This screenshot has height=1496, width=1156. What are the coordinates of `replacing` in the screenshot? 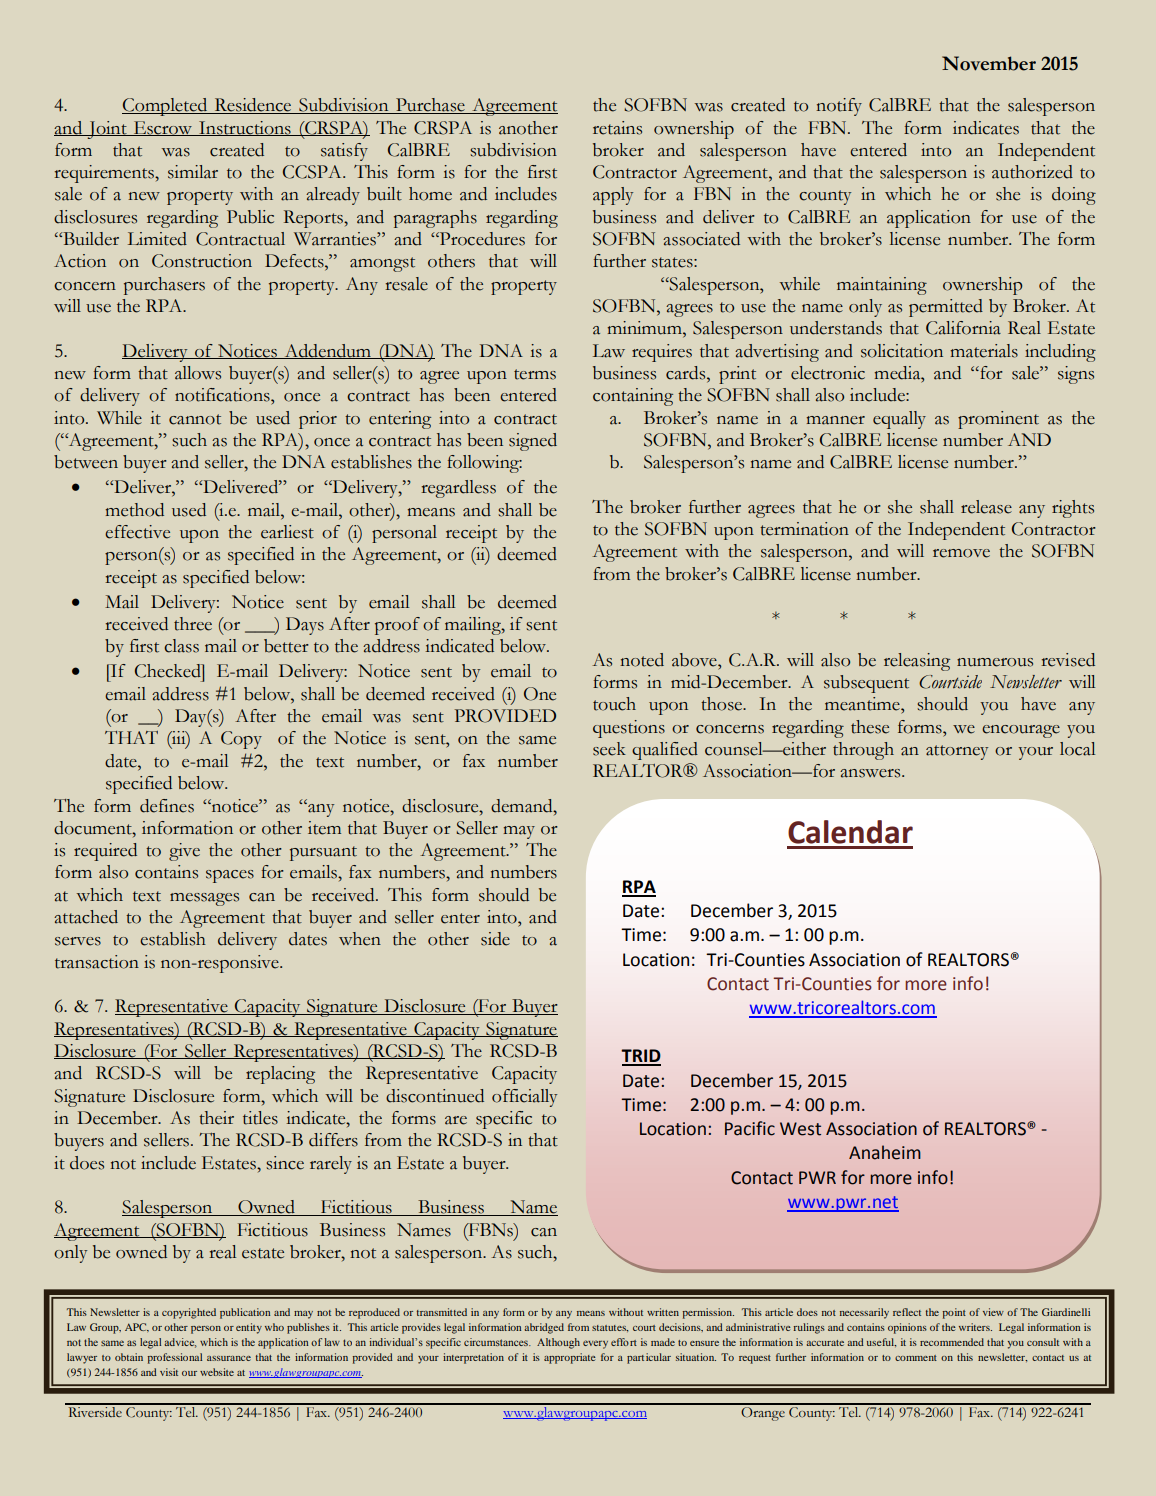 It's located at (280, 1075).
